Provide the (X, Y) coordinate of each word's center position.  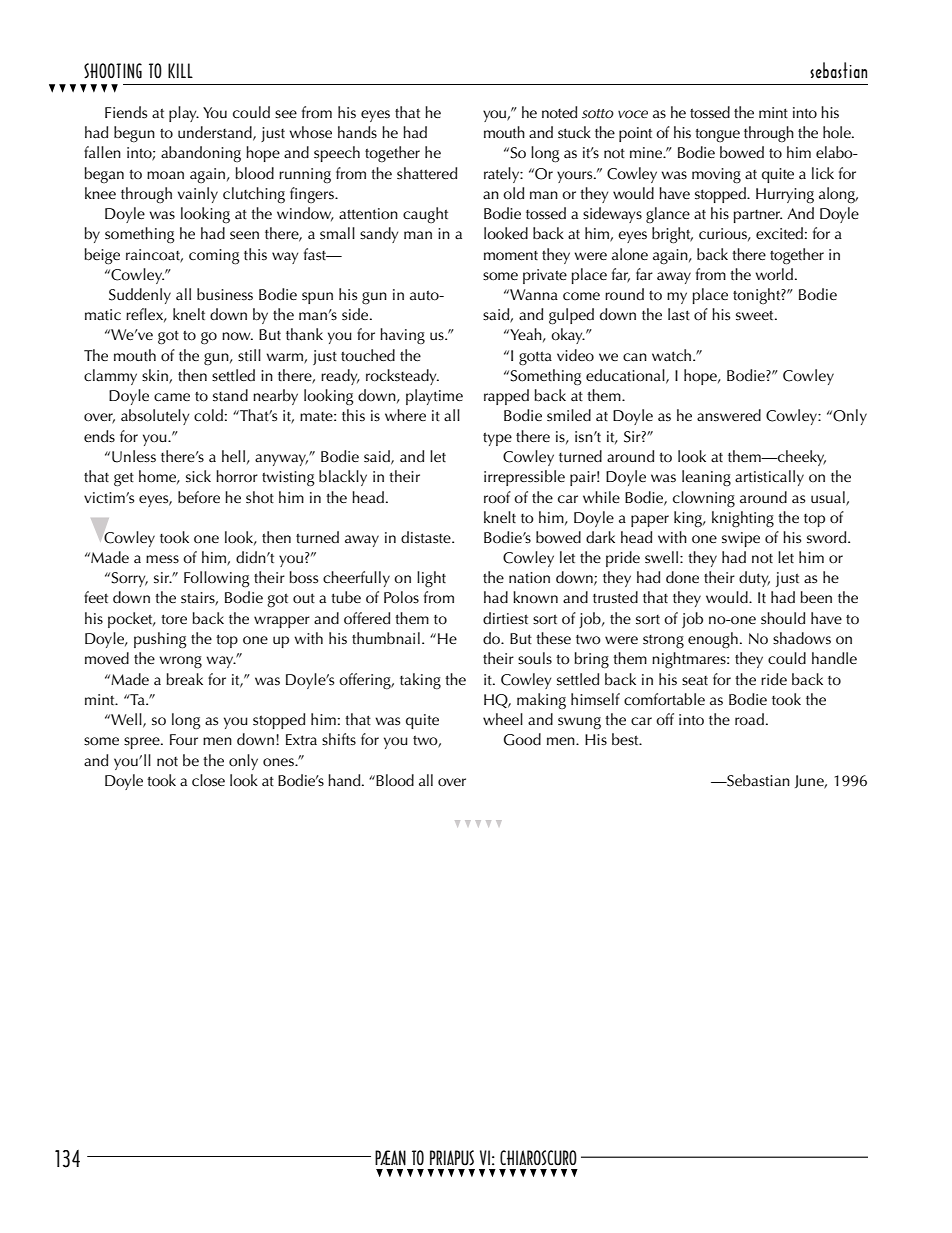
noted (559, 112)
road (749, 719)
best (626, 739)
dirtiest (505, 618)
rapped (506, 397)
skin (156, 376)
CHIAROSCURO (538, 1158)
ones (279, 762)
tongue (717, 135)
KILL (180, 70)
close (208, 780)
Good (522, 739)
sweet (756, 315)
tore (174, 619)
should (783, 618)
